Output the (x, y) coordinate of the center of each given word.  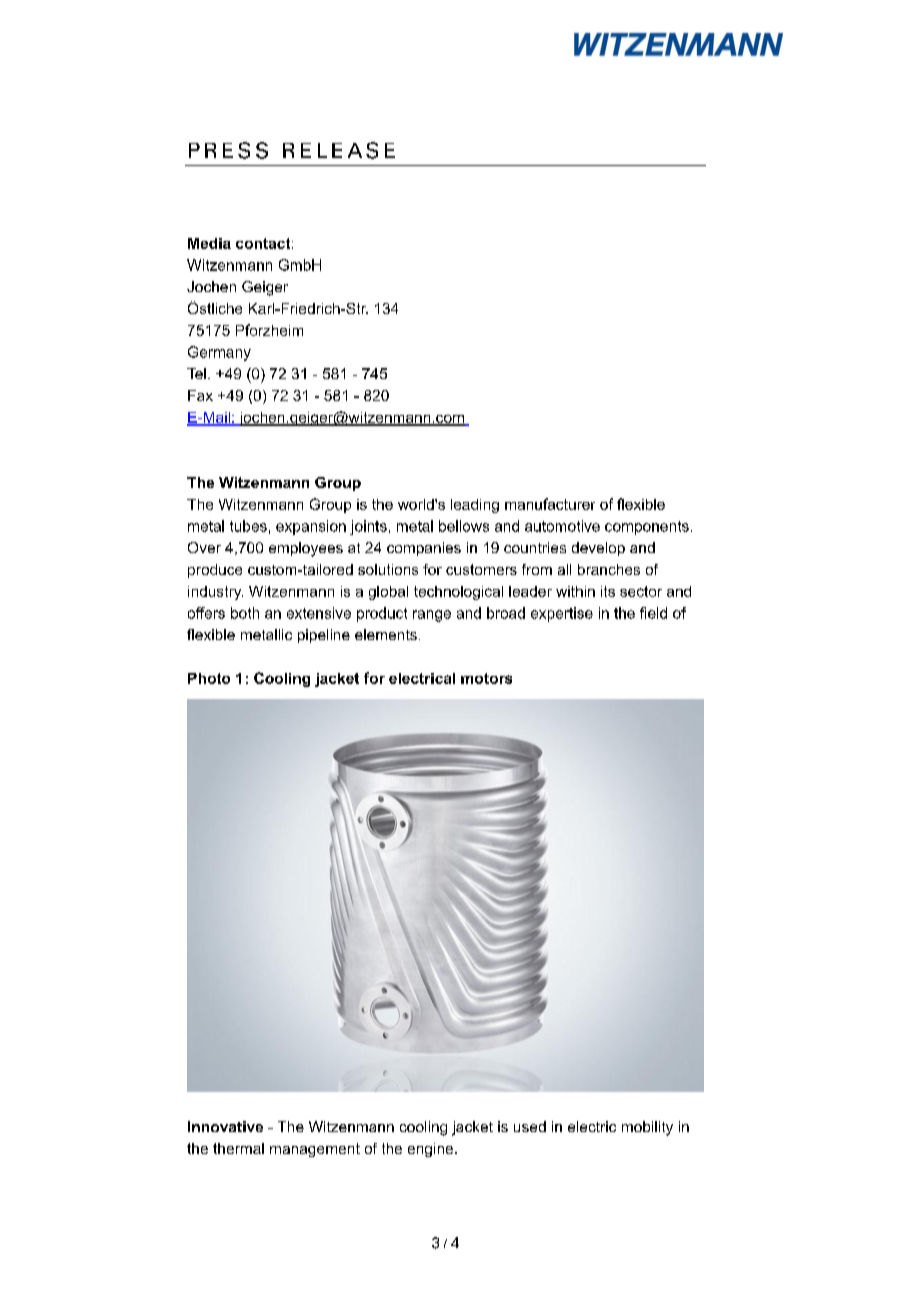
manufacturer (550, 504)
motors (486, 678)
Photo (209, 678)
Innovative (225, 1126)
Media (209, 243)
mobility (647, 1128)
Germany (219, 353)
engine (432, 1150)
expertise (562, 614)
